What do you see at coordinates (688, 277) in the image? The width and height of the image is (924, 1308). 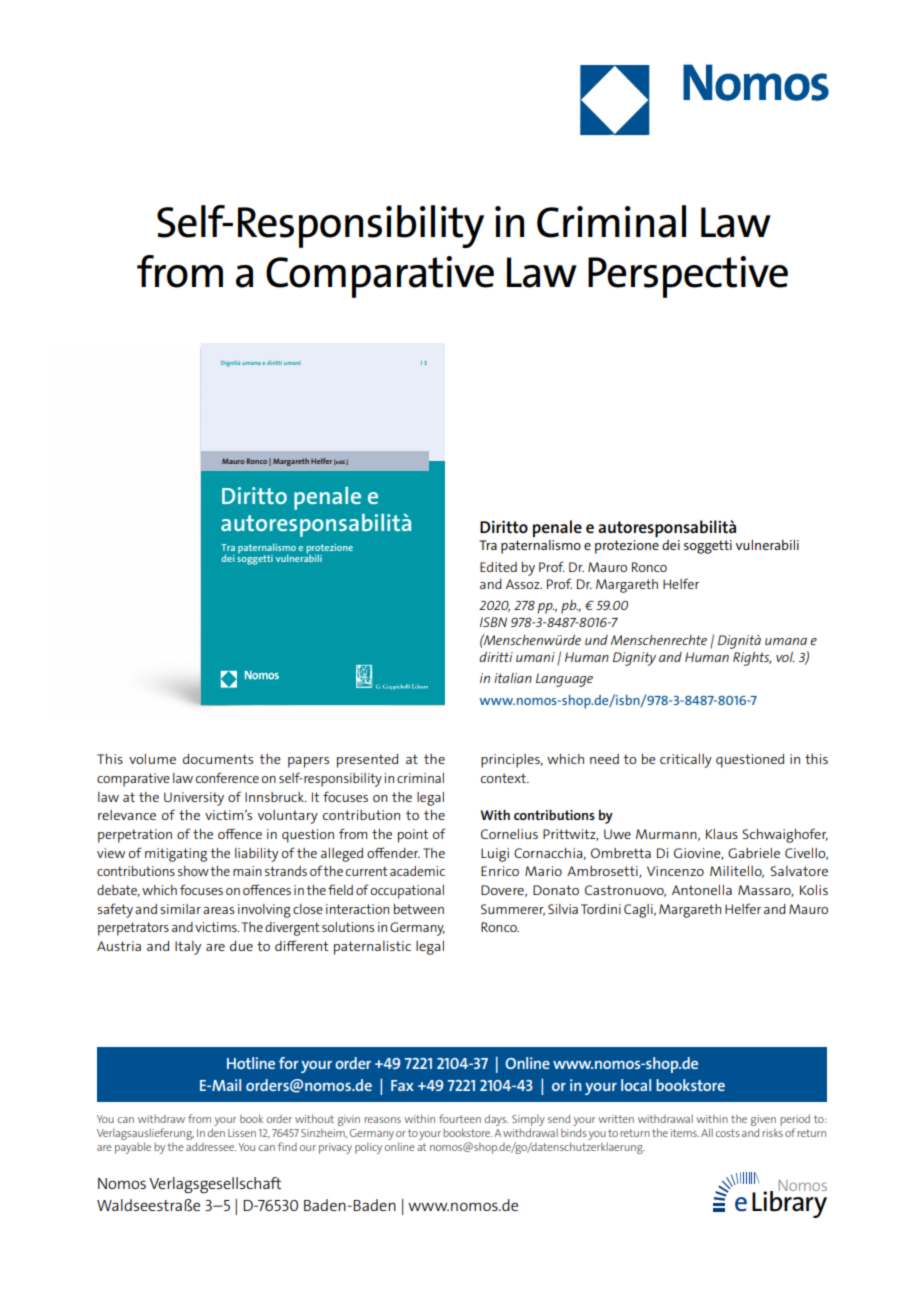 I see `Perspective` at bounding box center [688, 277].
